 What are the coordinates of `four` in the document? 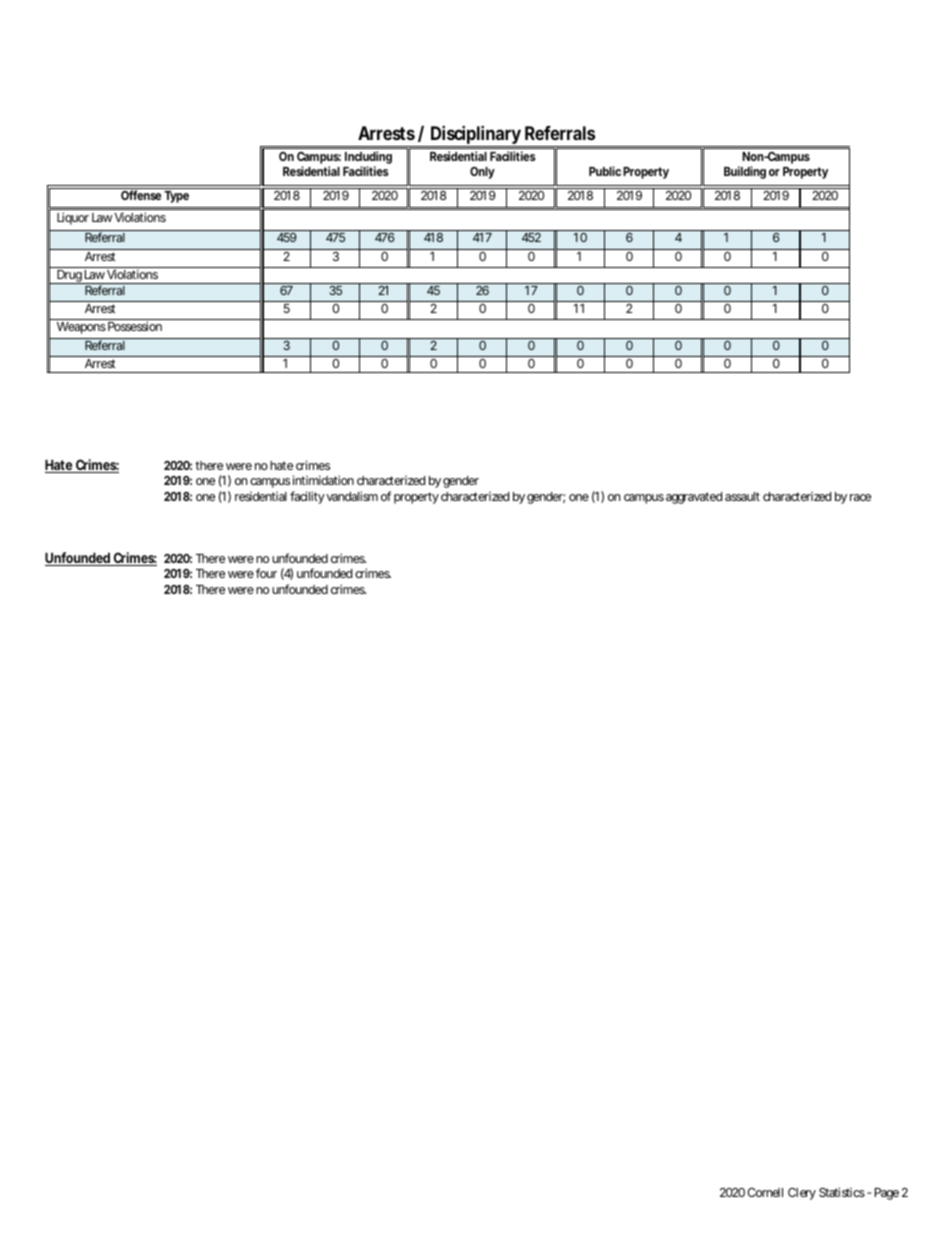 It's located at (266, 573).
